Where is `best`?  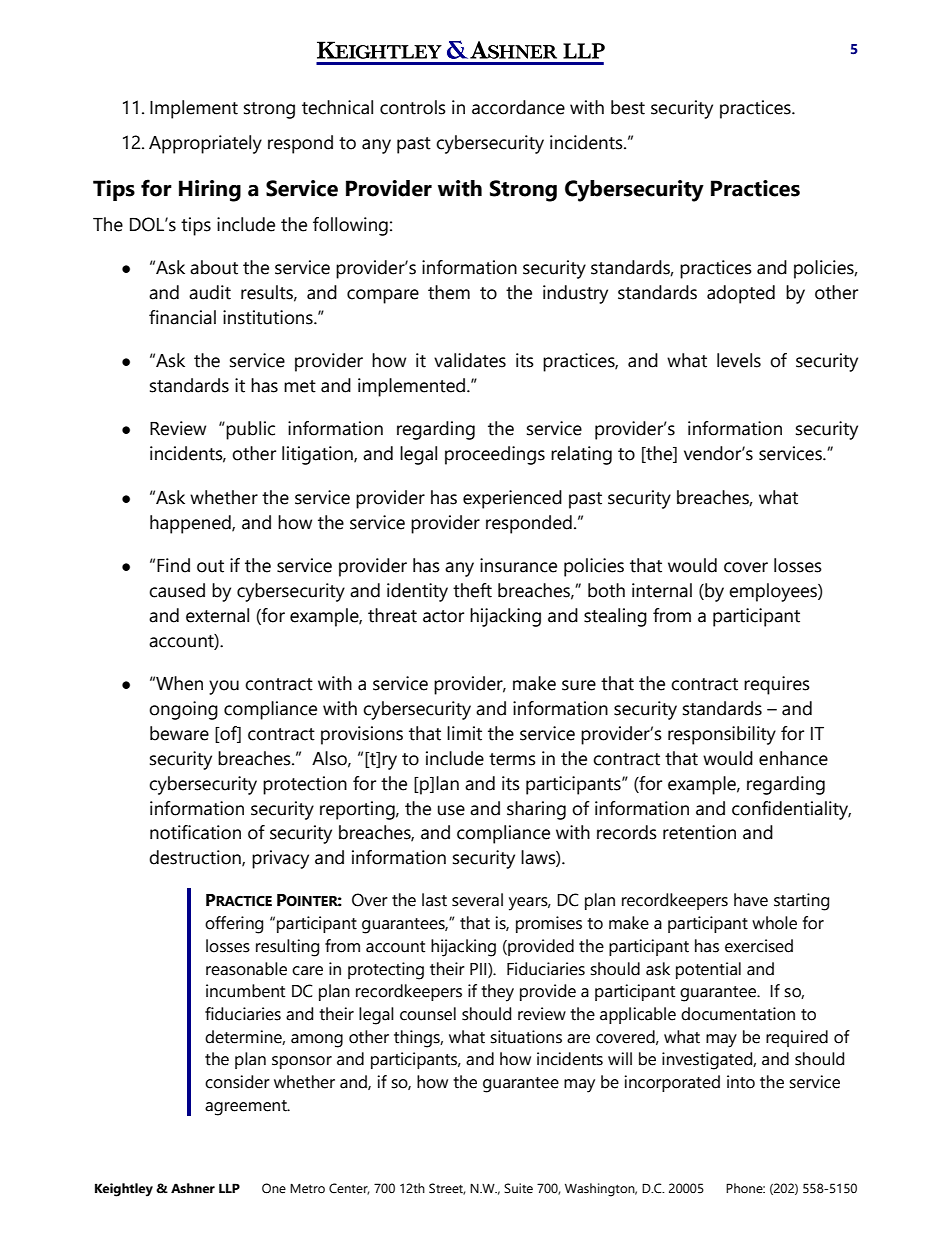
best is located at coordinates (628, 107).
